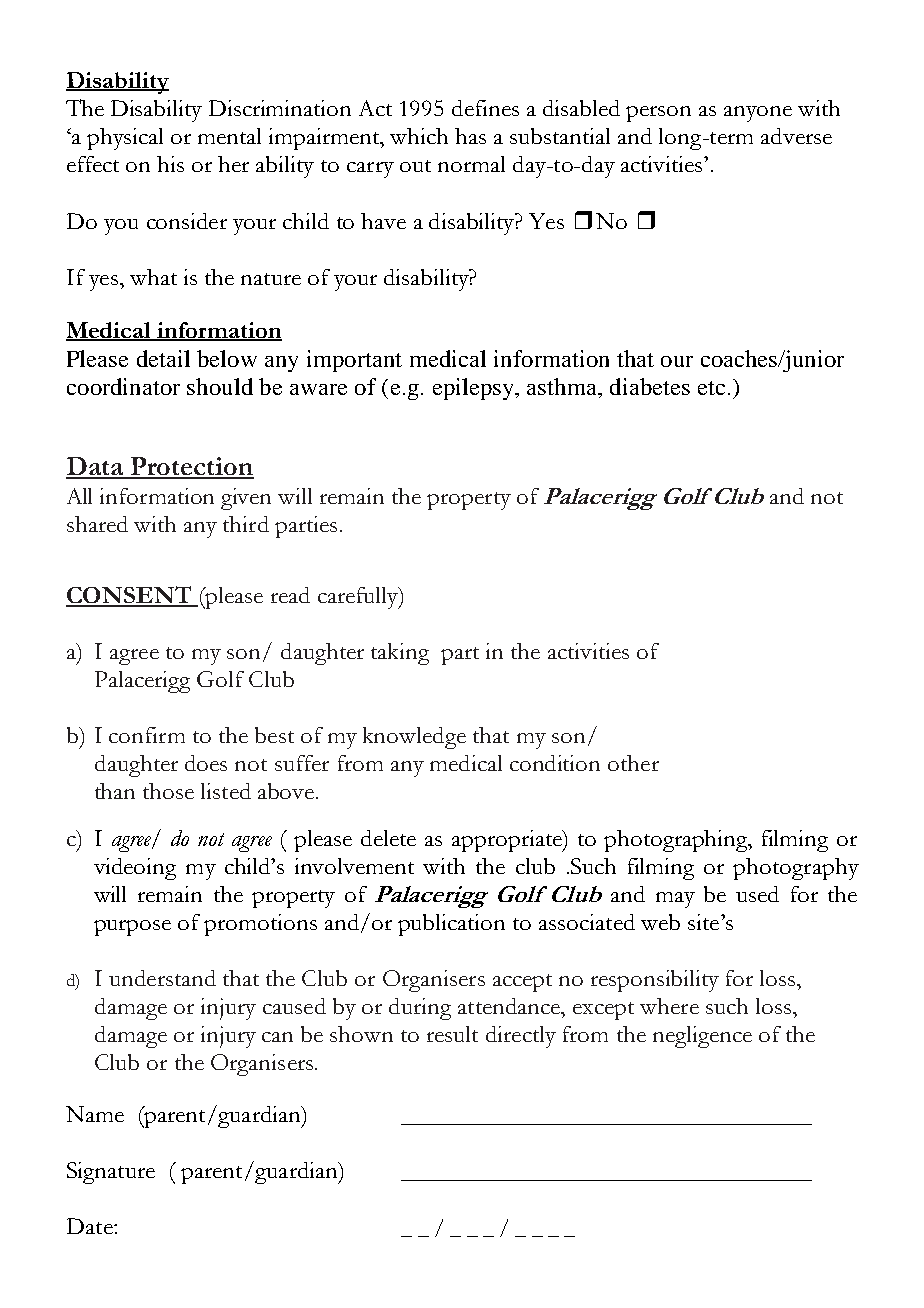 The width and height of the screenshot is (924, 1308). Describe the element at coordinates (633, 763) in the screenshot. I see `other` at that location.
